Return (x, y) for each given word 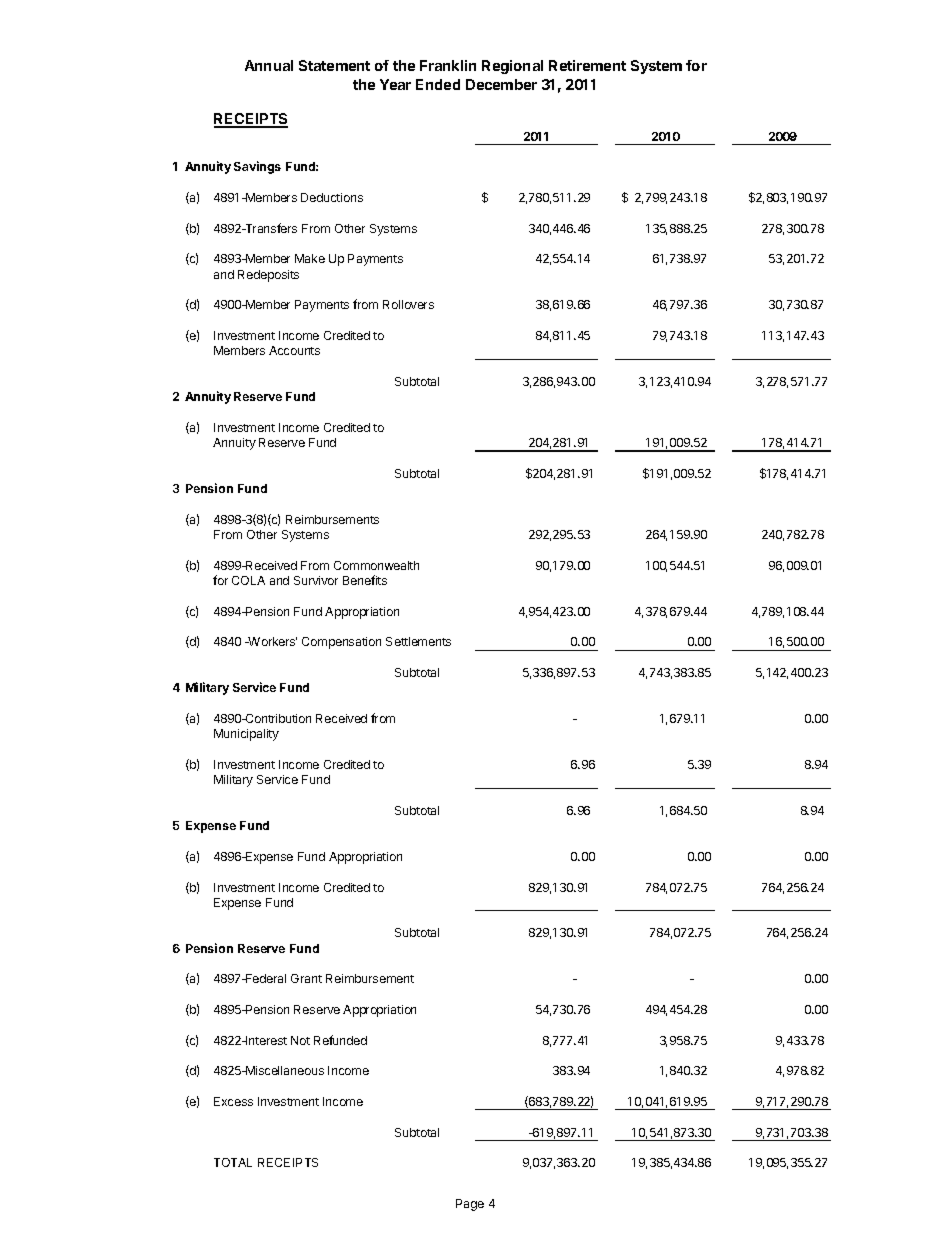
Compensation (341, 643)
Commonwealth (376, 565)
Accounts (294, 350)
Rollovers (408, 304)
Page (470, 1205)
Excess (233, 1101)
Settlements (418, 641)
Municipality (246, 735)
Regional (512, 67)
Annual (269, 65)
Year (395, 84)
